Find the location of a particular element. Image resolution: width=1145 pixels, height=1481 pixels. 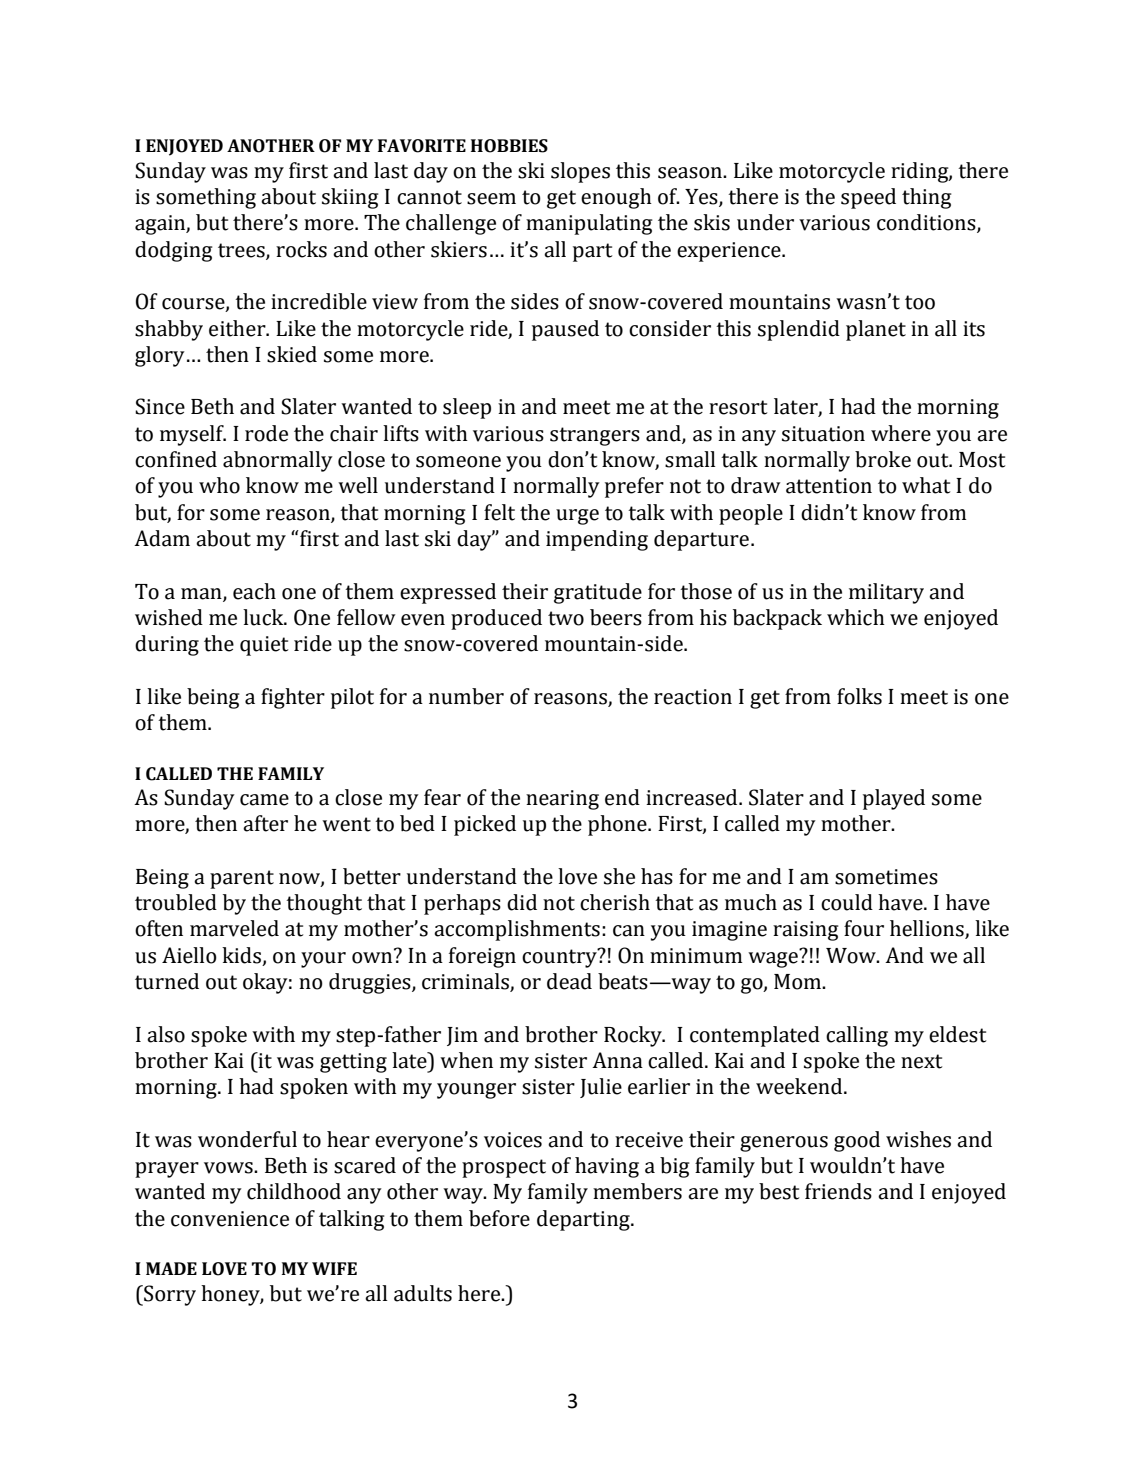

impending is located at coordinates (597, 540).
